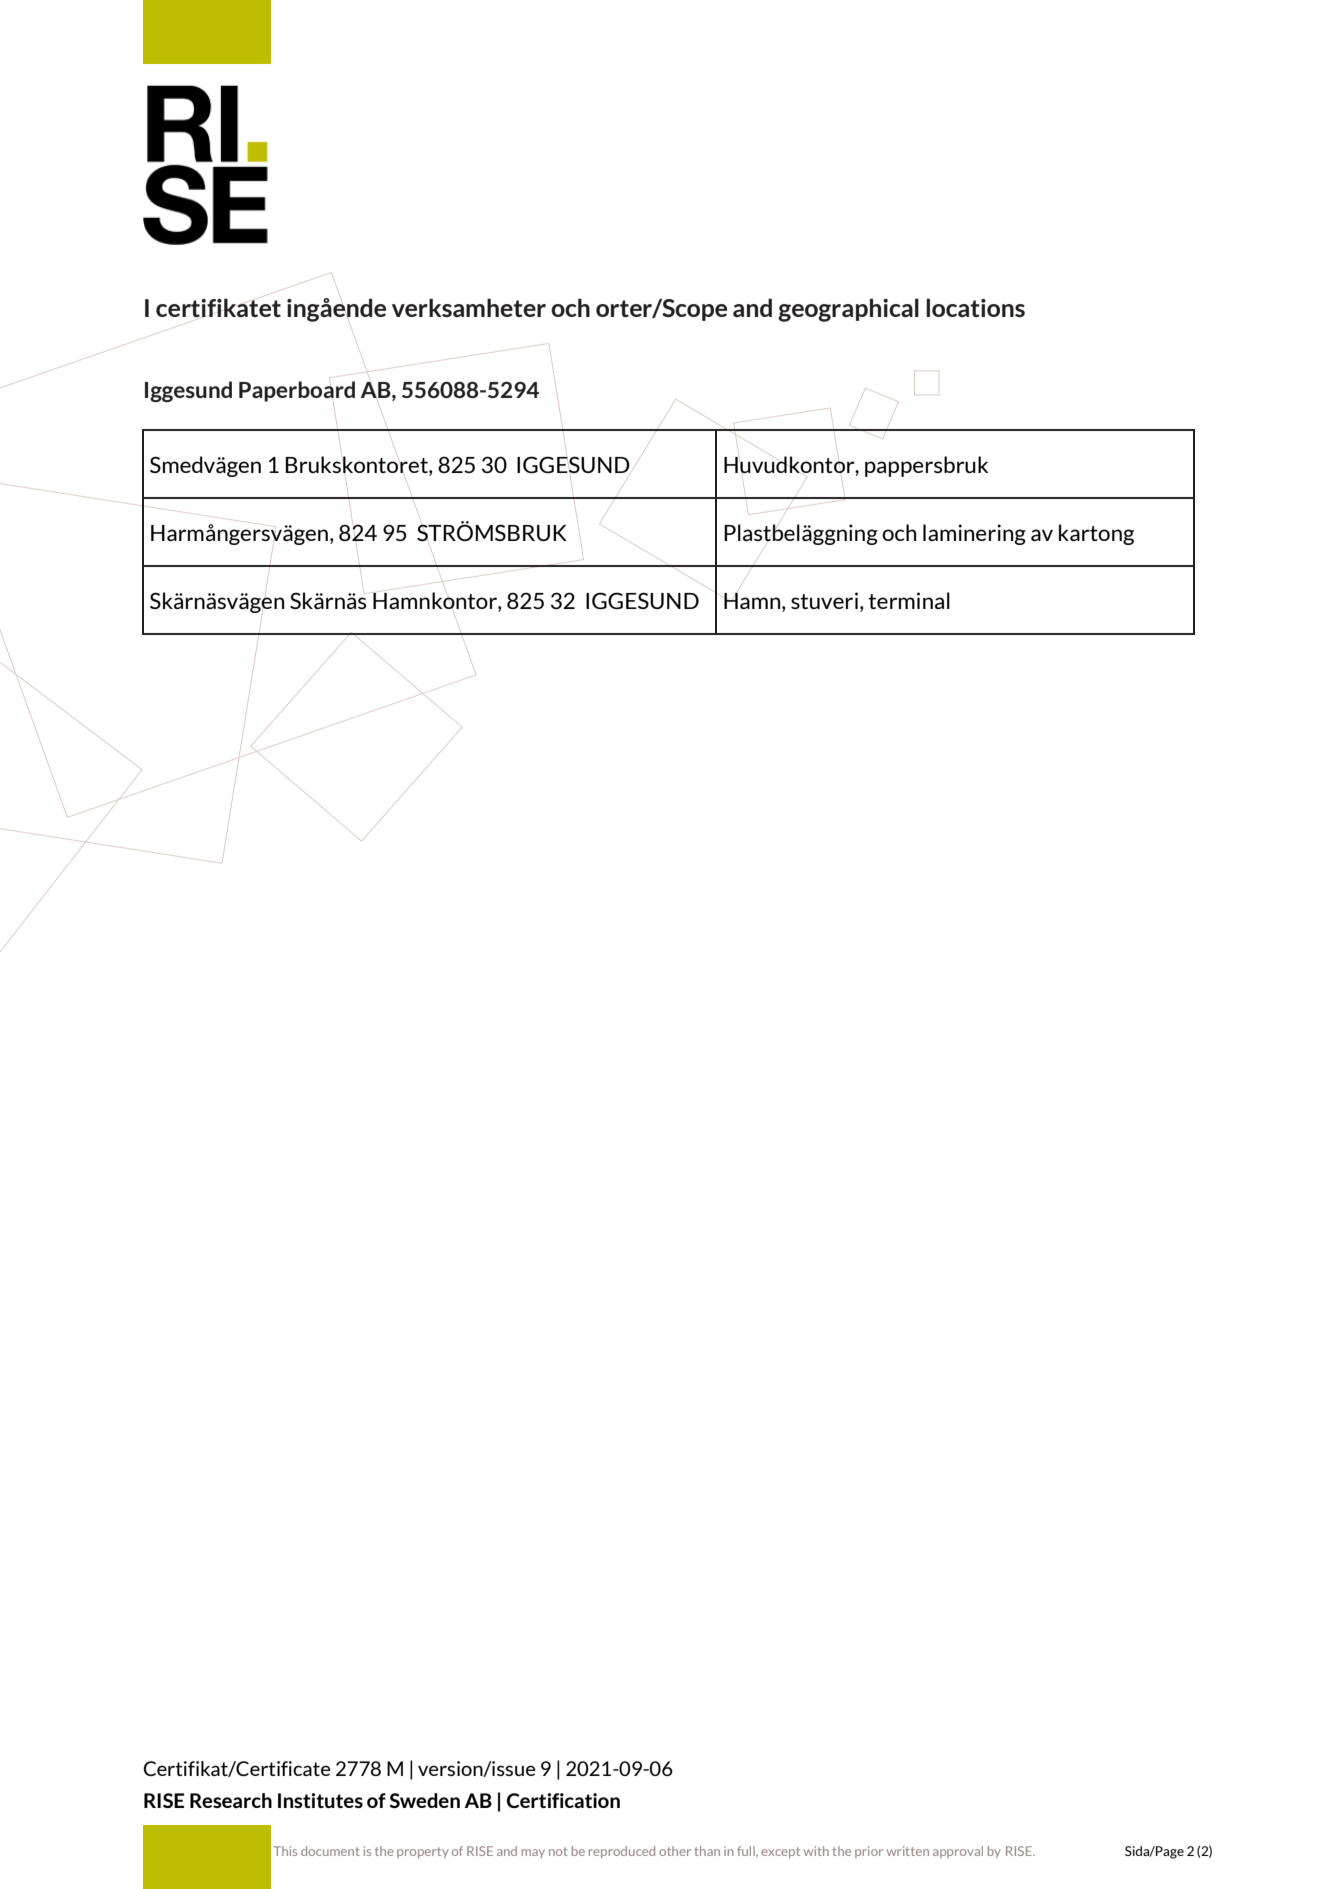 The image size is (1336, 1889). I want to click on prior, so click(869, 1852).
